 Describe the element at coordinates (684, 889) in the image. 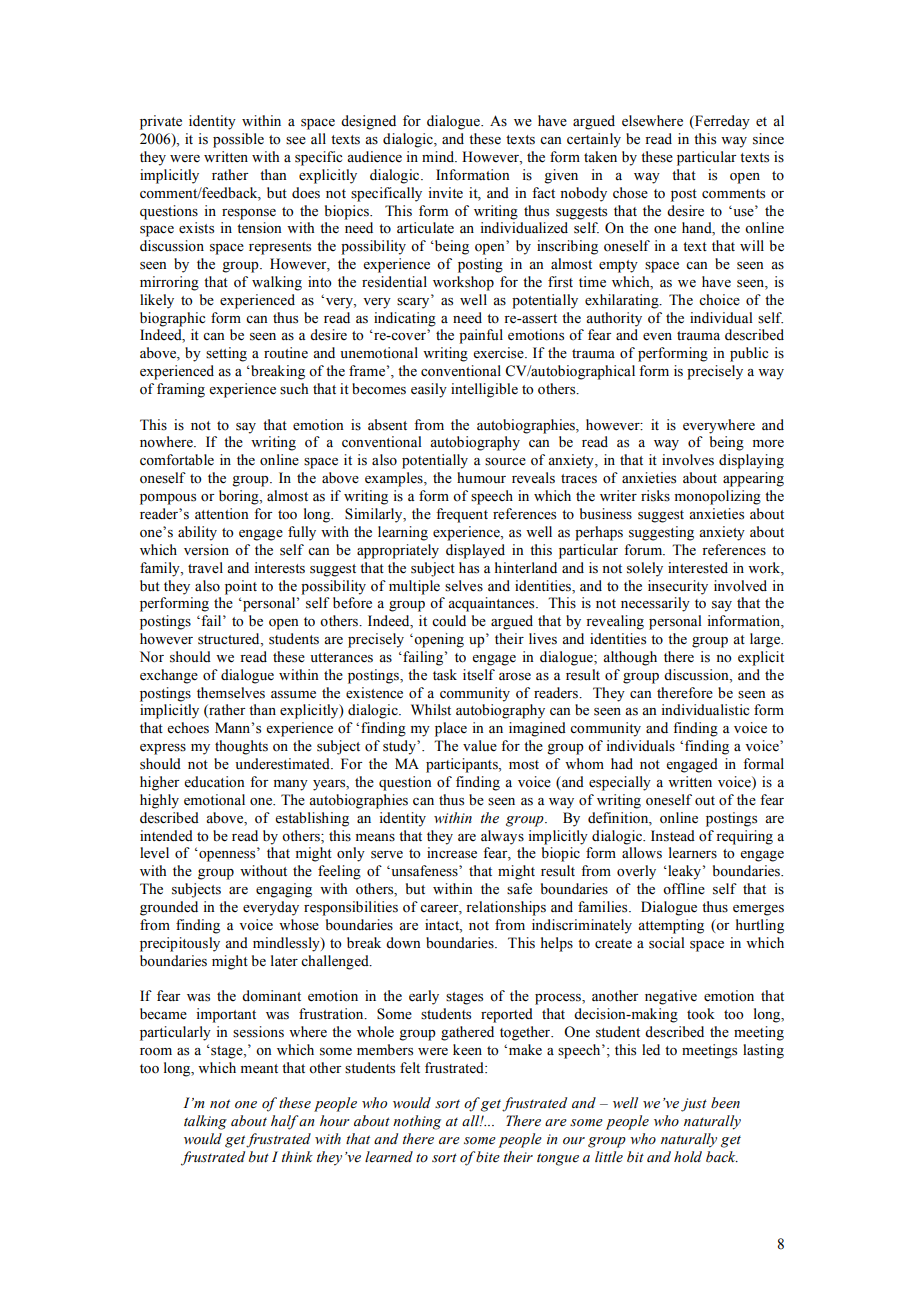

I see `offline` at that location.
